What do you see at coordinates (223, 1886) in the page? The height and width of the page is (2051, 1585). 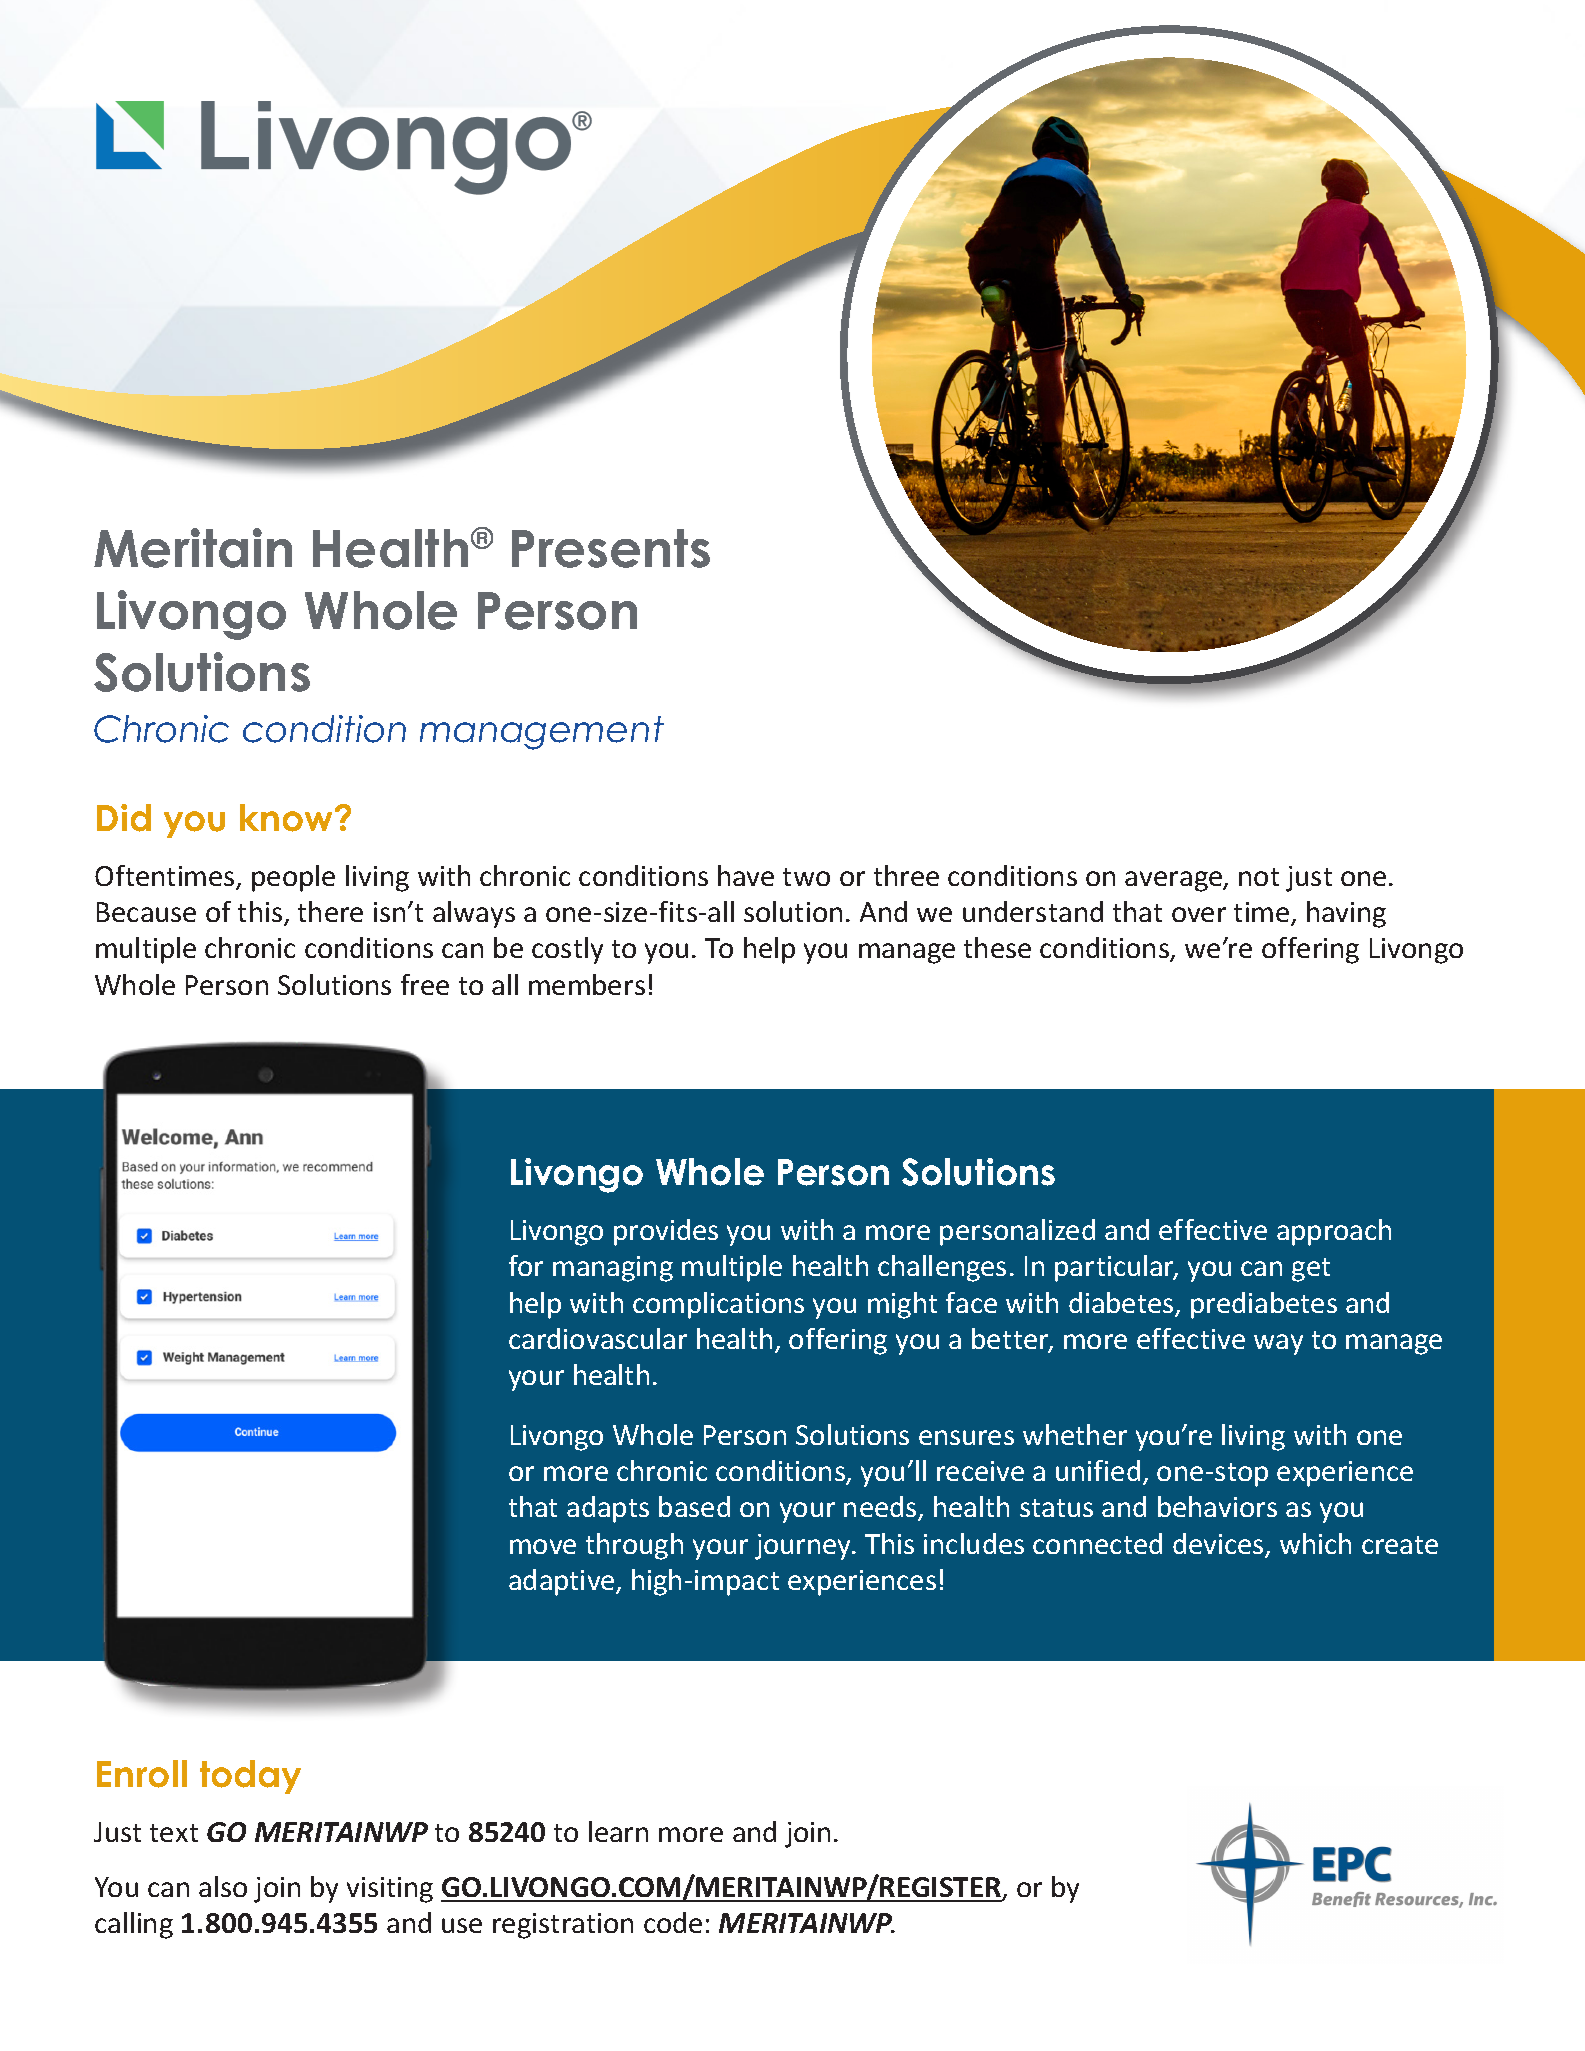 I see `also` at bounding box center [223, 1886].
